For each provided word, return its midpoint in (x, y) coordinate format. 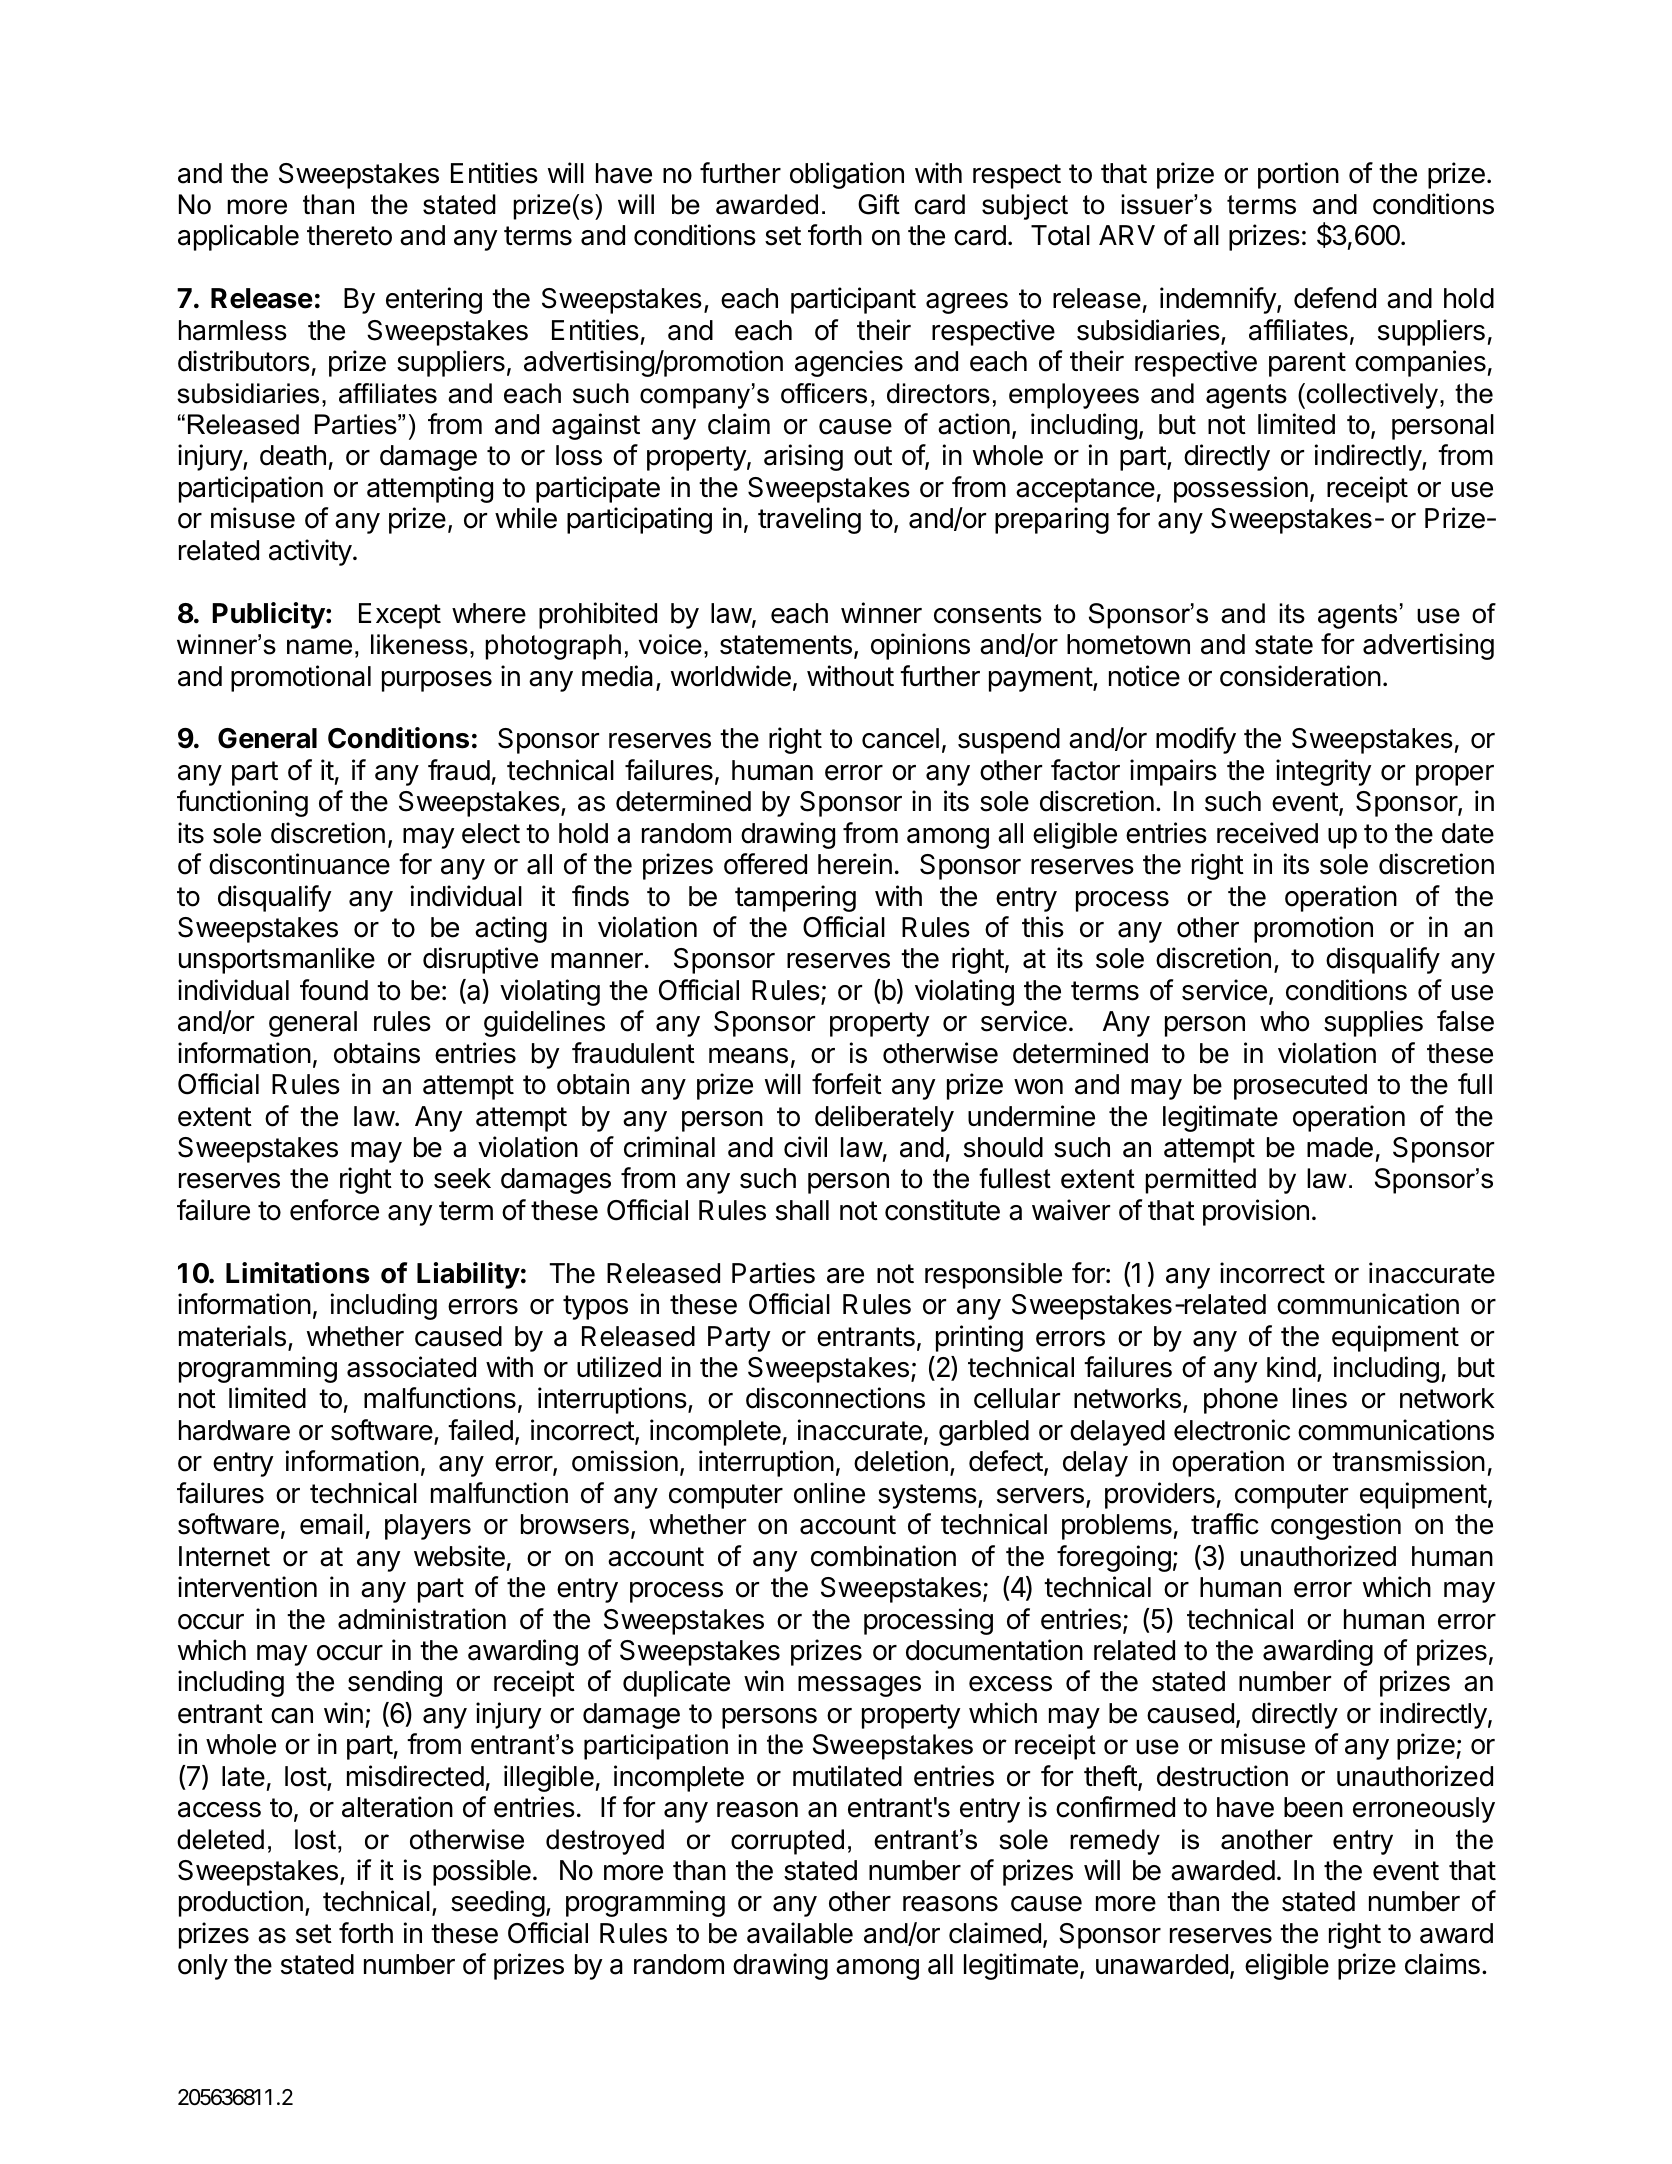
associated (411, 1367)
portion (1298, 175)
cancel (900, 738)
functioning (242, 803)
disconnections (835, 1398)
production (241, 1903)
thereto (349, 235)
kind (1291, 1367)
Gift (879, 204)
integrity (1324, 772)
